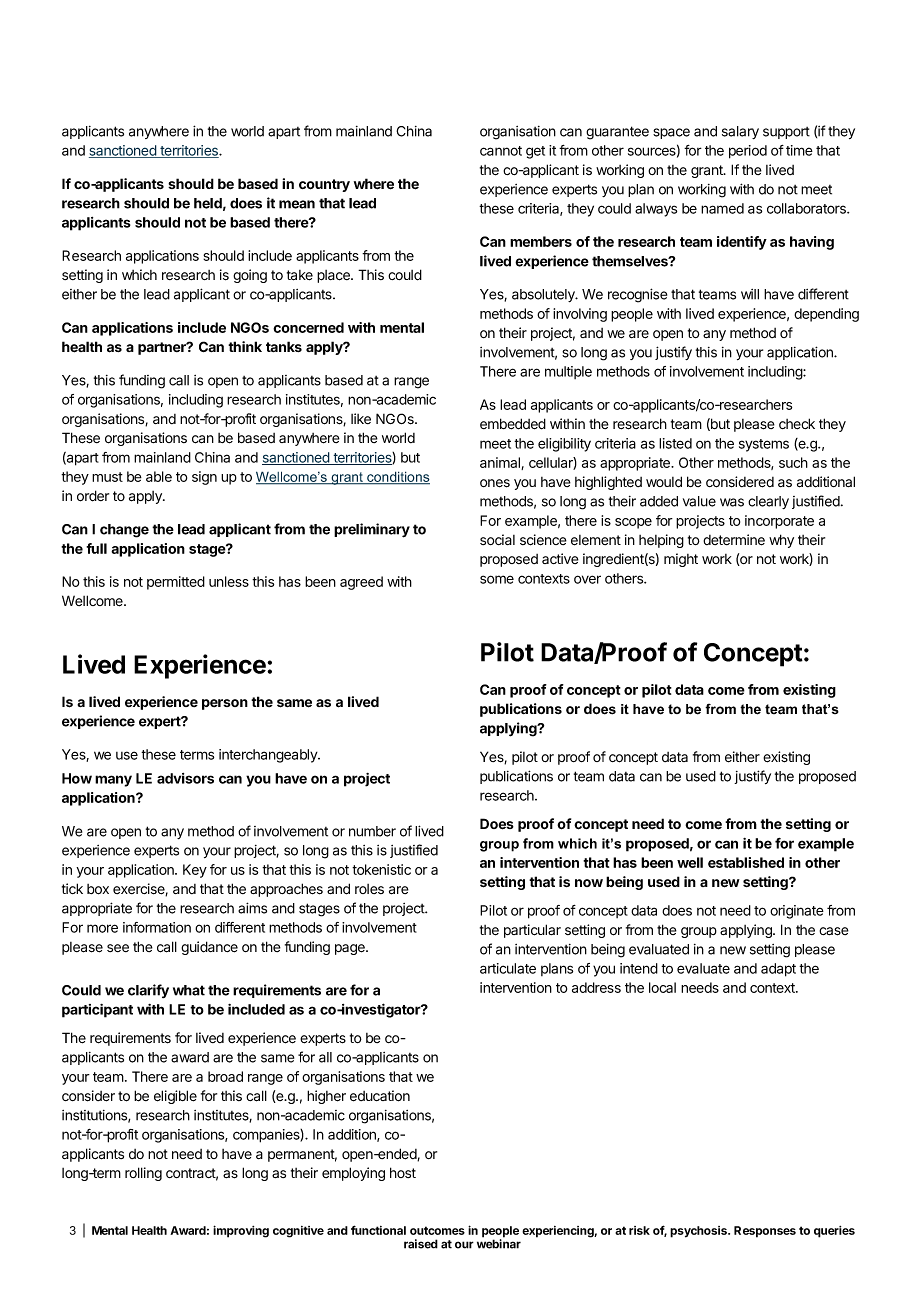 The height and width of the page is (1308, 924). Describe the element at coordinates (681, 560) in the page. I see `might` at that location.
